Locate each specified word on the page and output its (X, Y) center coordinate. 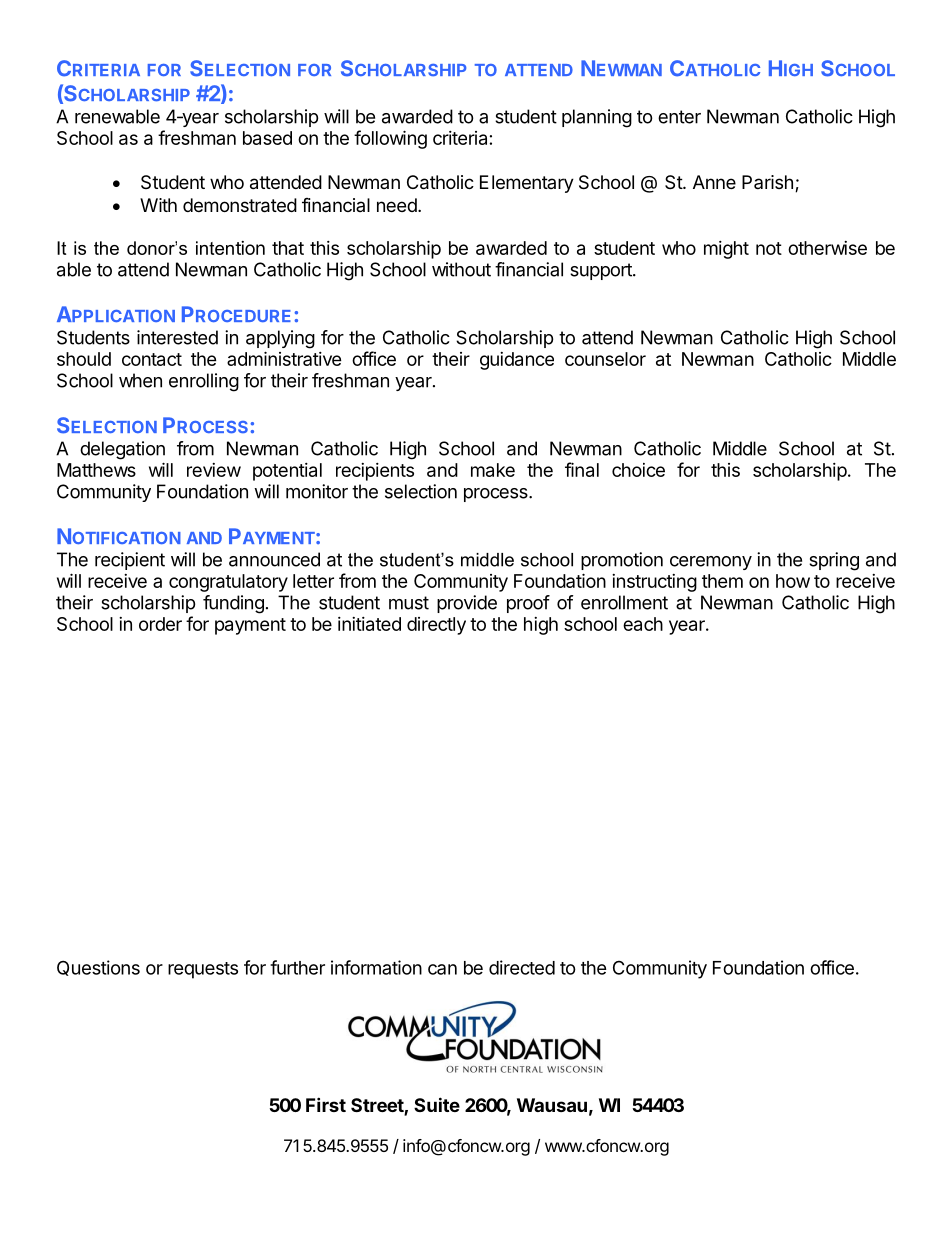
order (160, 624)
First (326, 1104)
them (722, 581)
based (267, 138)
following (390, 139)
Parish (767, 182)
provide (467, 604)
